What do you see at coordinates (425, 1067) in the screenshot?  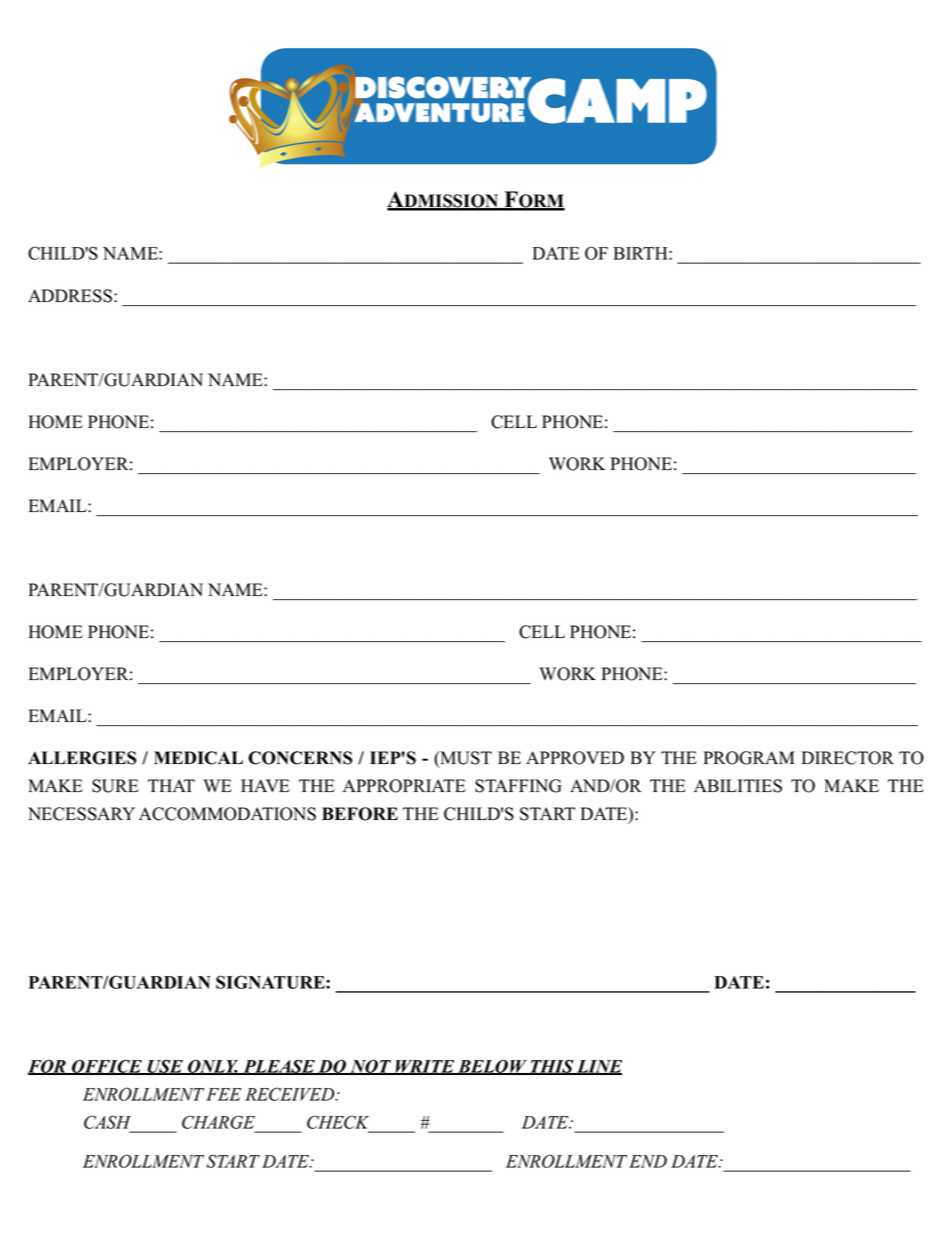 I see `WRITE` at bounding box center [425, 1067].
